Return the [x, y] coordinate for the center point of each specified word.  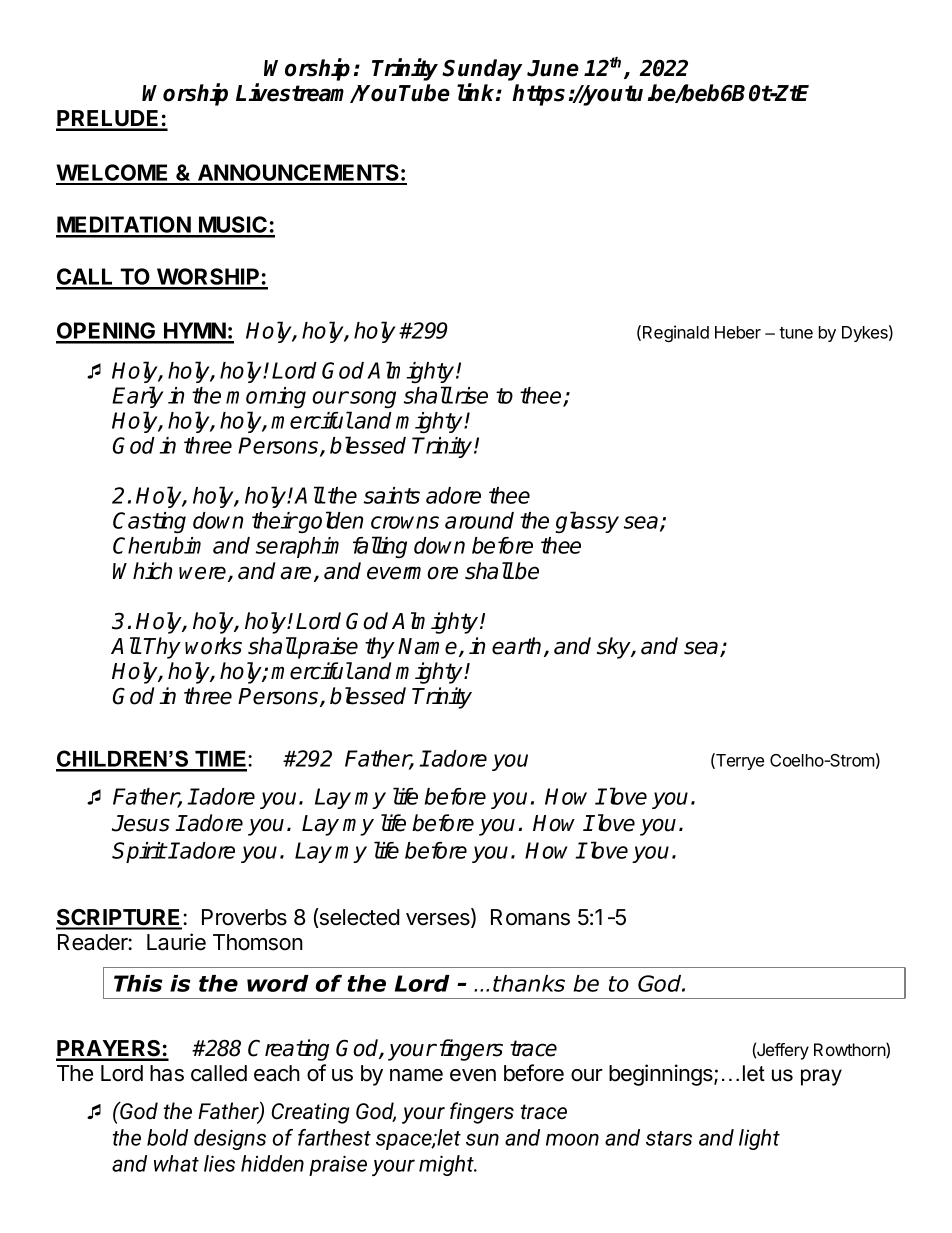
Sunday [482, 71]
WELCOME [113, 174]
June [553, 68]
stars [669, 1138]
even [473, 1075]
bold [167, 1137]
